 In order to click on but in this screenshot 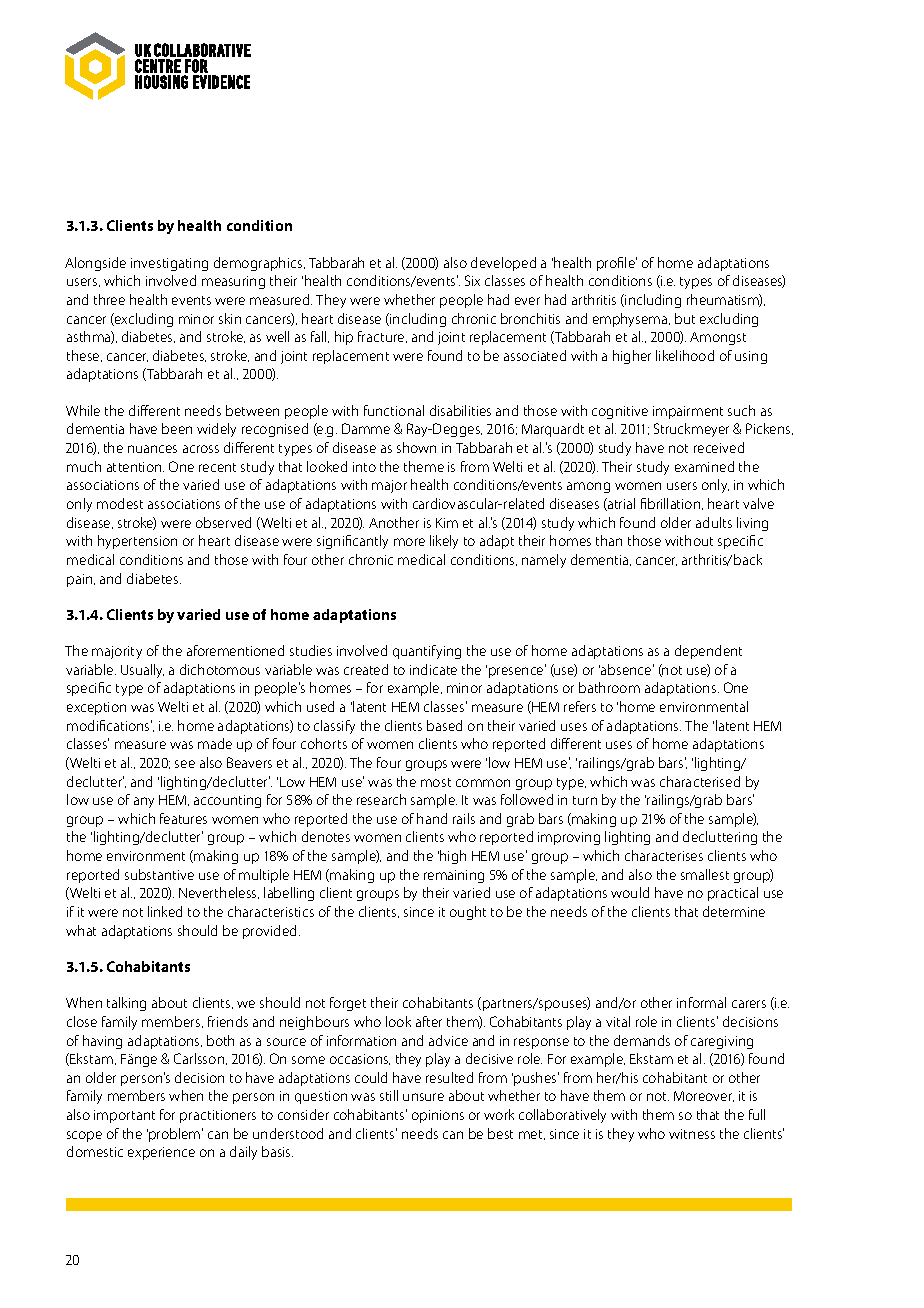, I will do `click(685, 318)`.
